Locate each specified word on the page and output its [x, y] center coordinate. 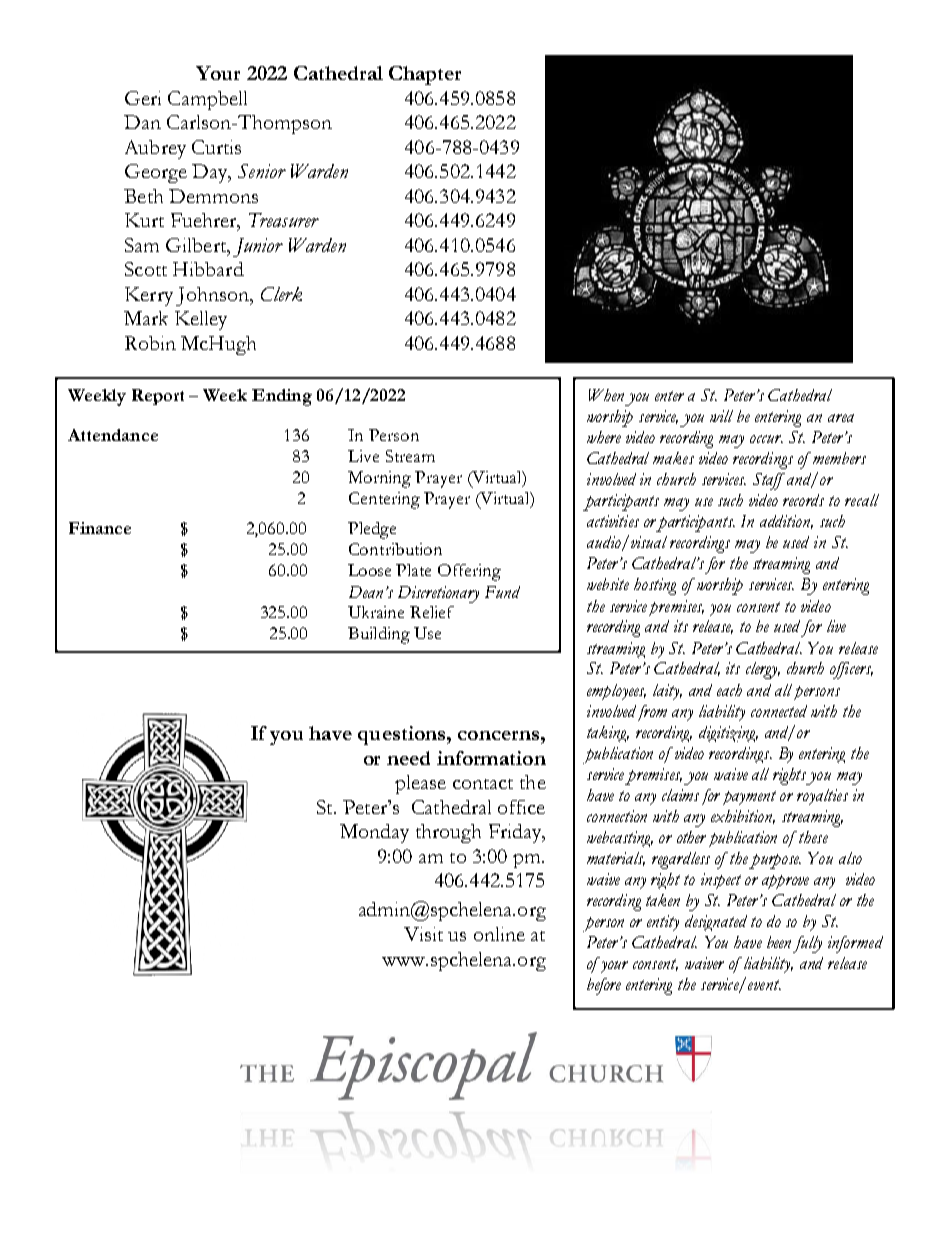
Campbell [207, 100]
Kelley [201, 320]
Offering [469, 572]
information [491, 758]
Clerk [281, 294]
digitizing [728, 734]
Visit [423, 934]
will [721, 416]
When [606, 395]
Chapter [425, 75]
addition [786, 522]
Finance [100, 528]
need [408, 758]
